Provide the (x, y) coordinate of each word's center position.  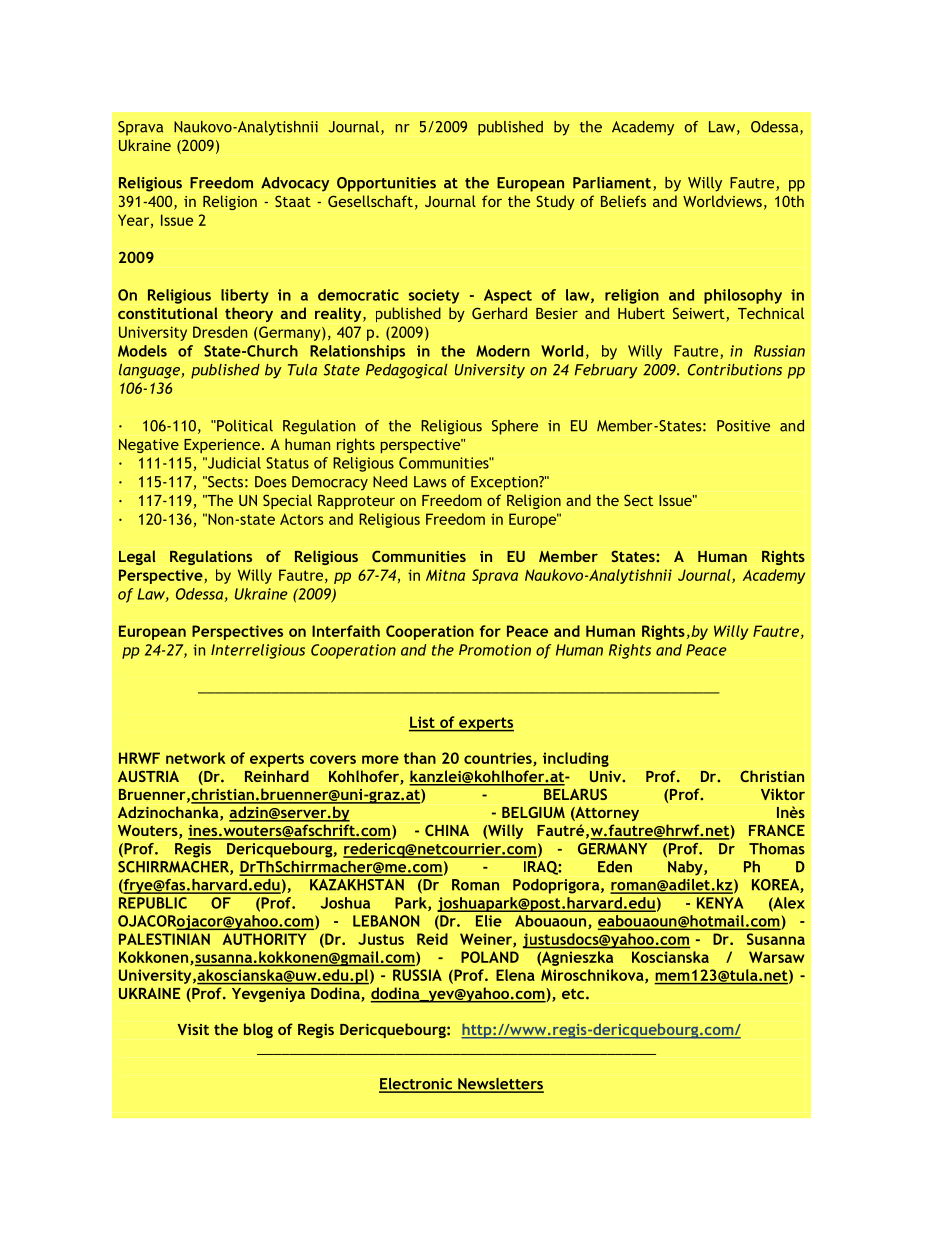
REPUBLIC (153, 903)
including (576, 759)
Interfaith (346, 631)
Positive (743, 426)
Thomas (777, 849)
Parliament (612, 183)
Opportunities (386, 184)
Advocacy (295, 184)
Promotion (495, 650)
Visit (193, 1029)
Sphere (515, 427)
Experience (222, 446)
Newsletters (500, 1085)
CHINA (447, 830)
